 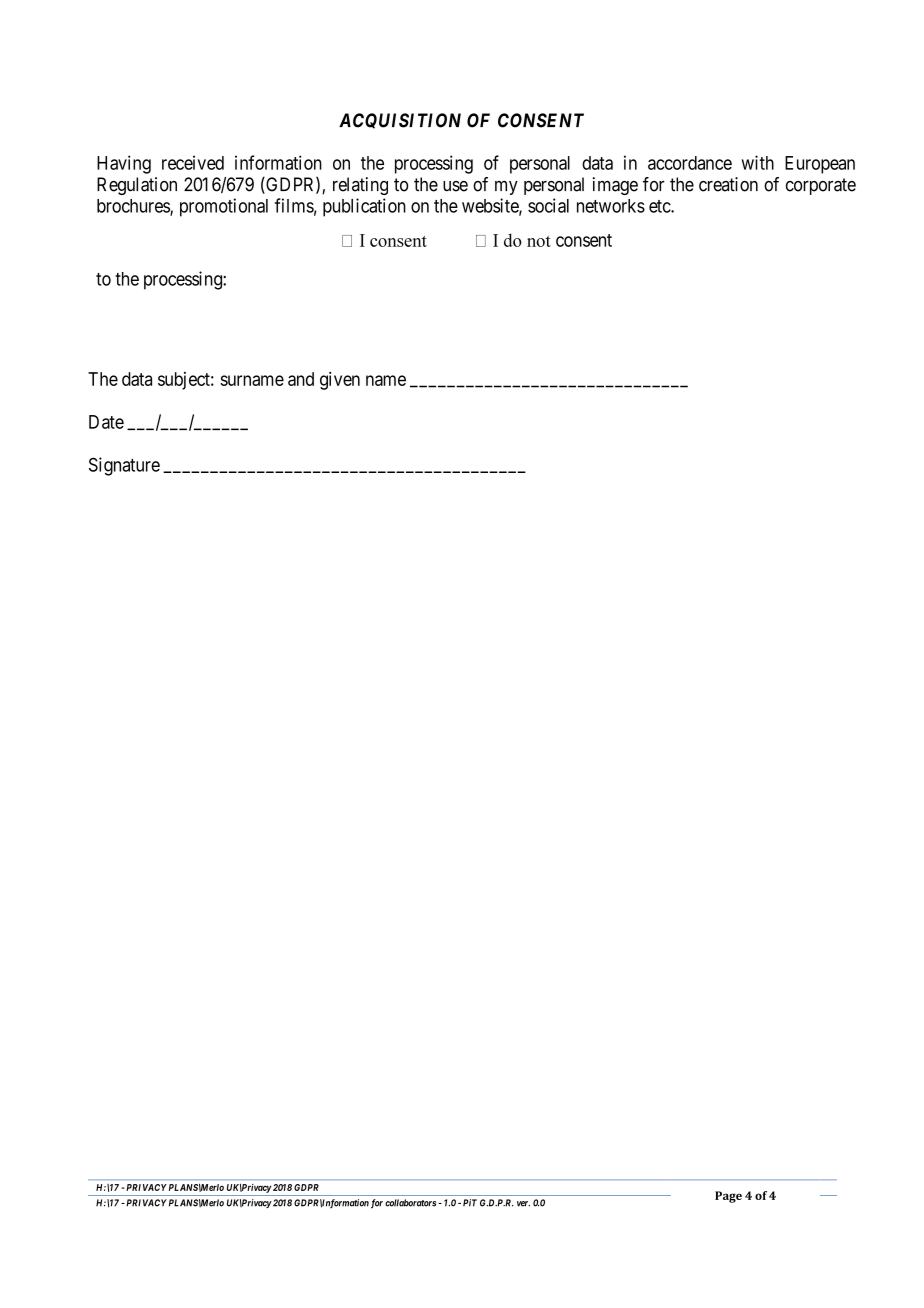 I want to click on Page, so click(x=728, y=1197).
